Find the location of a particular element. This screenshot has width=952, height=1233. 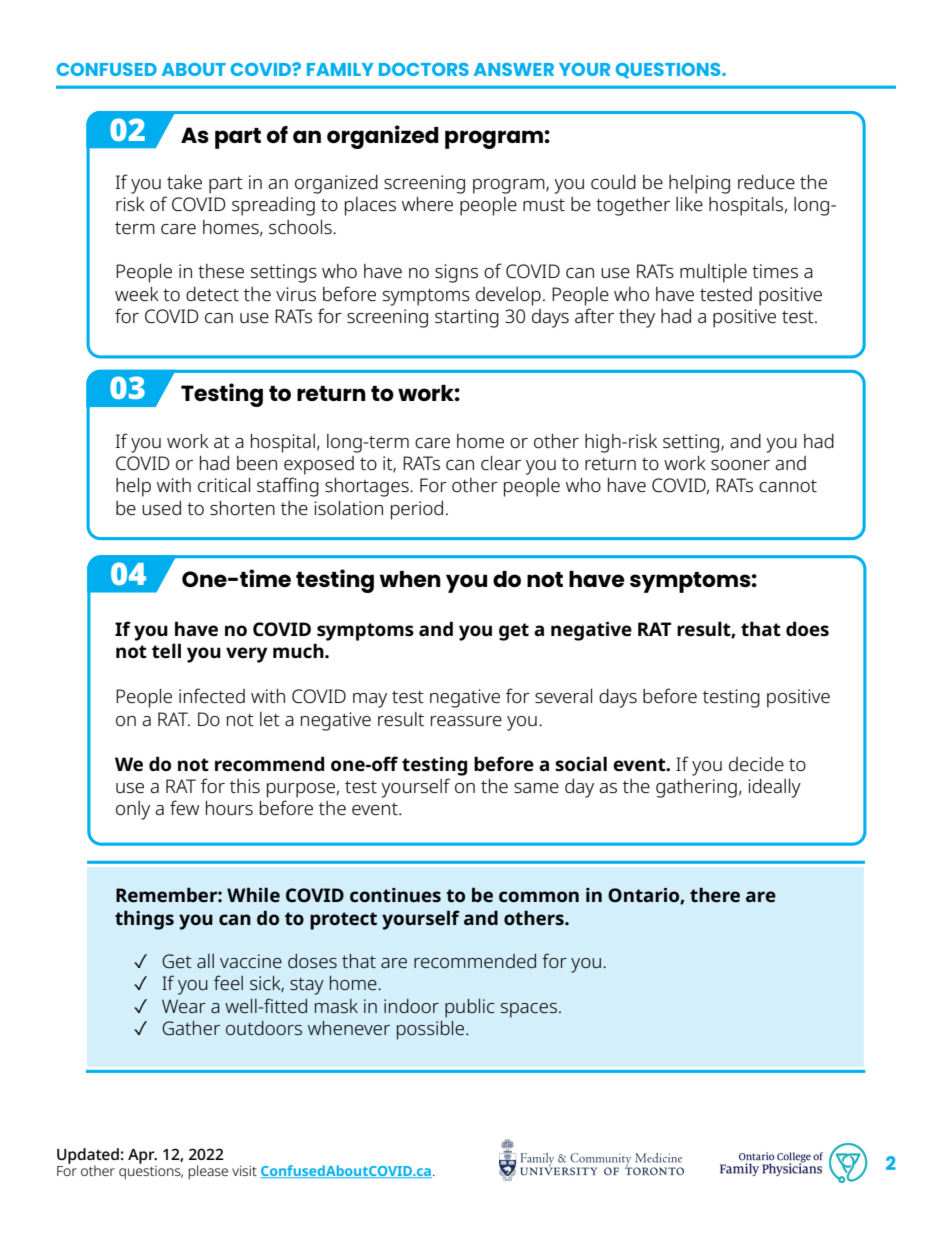

continues is located at coordinates (395, 895).
